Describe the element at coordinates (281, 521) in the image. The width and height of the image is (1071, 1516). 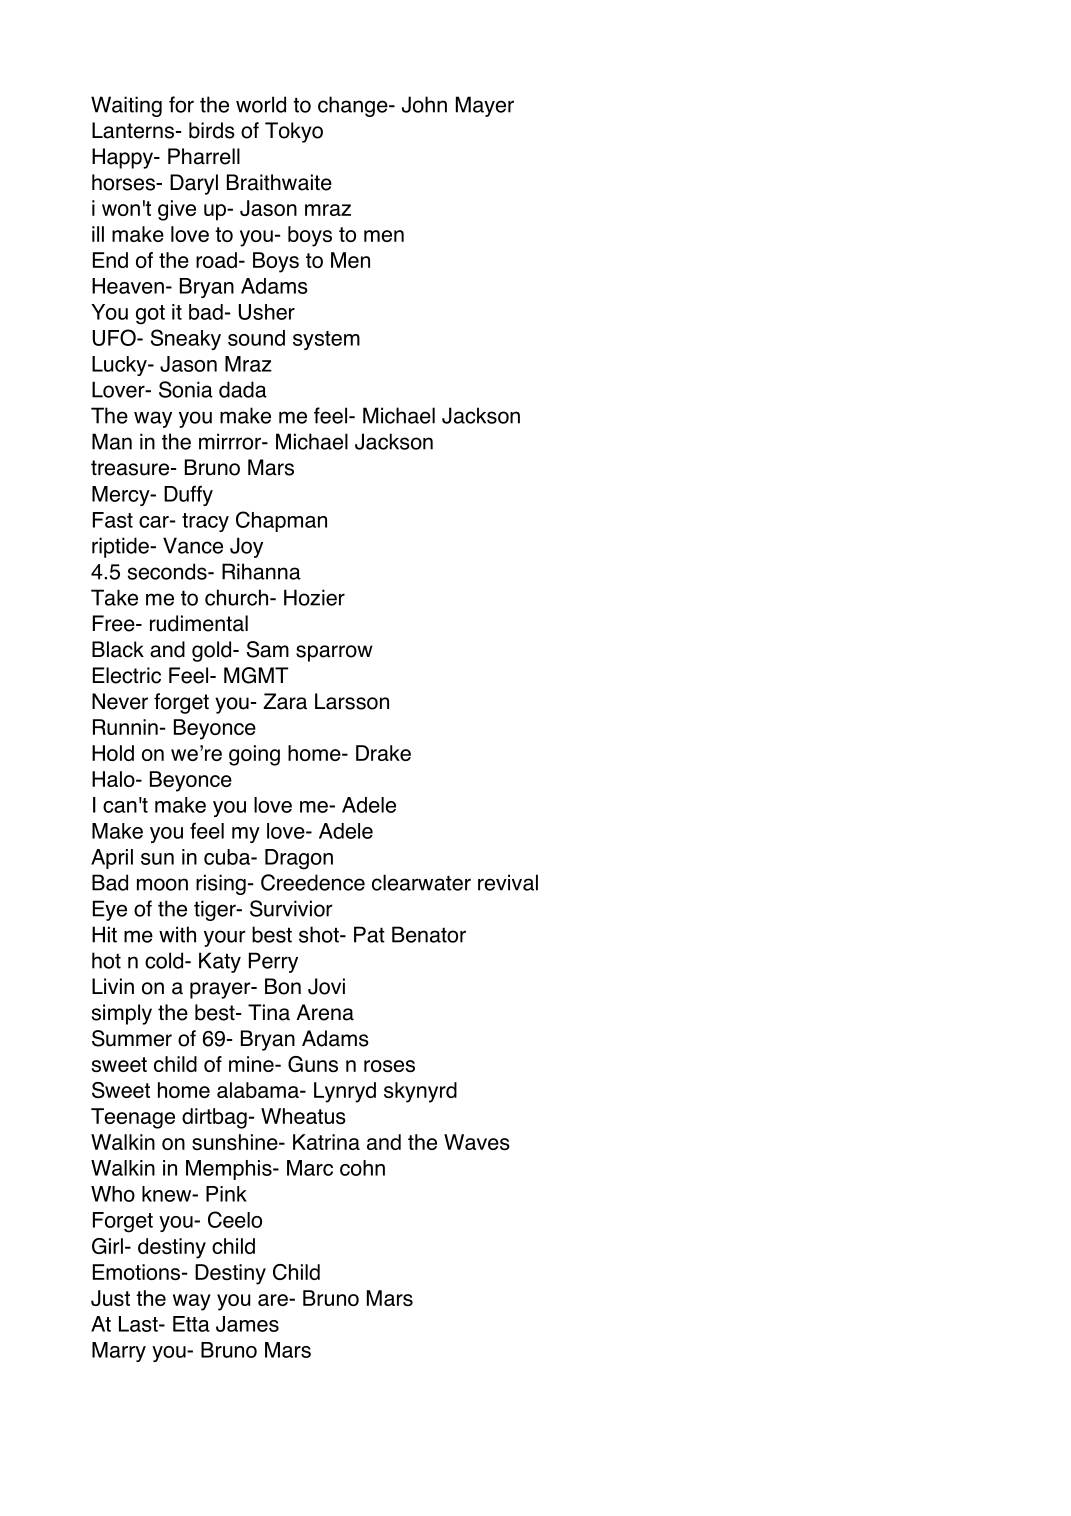
I see `Chapman` at that location.
